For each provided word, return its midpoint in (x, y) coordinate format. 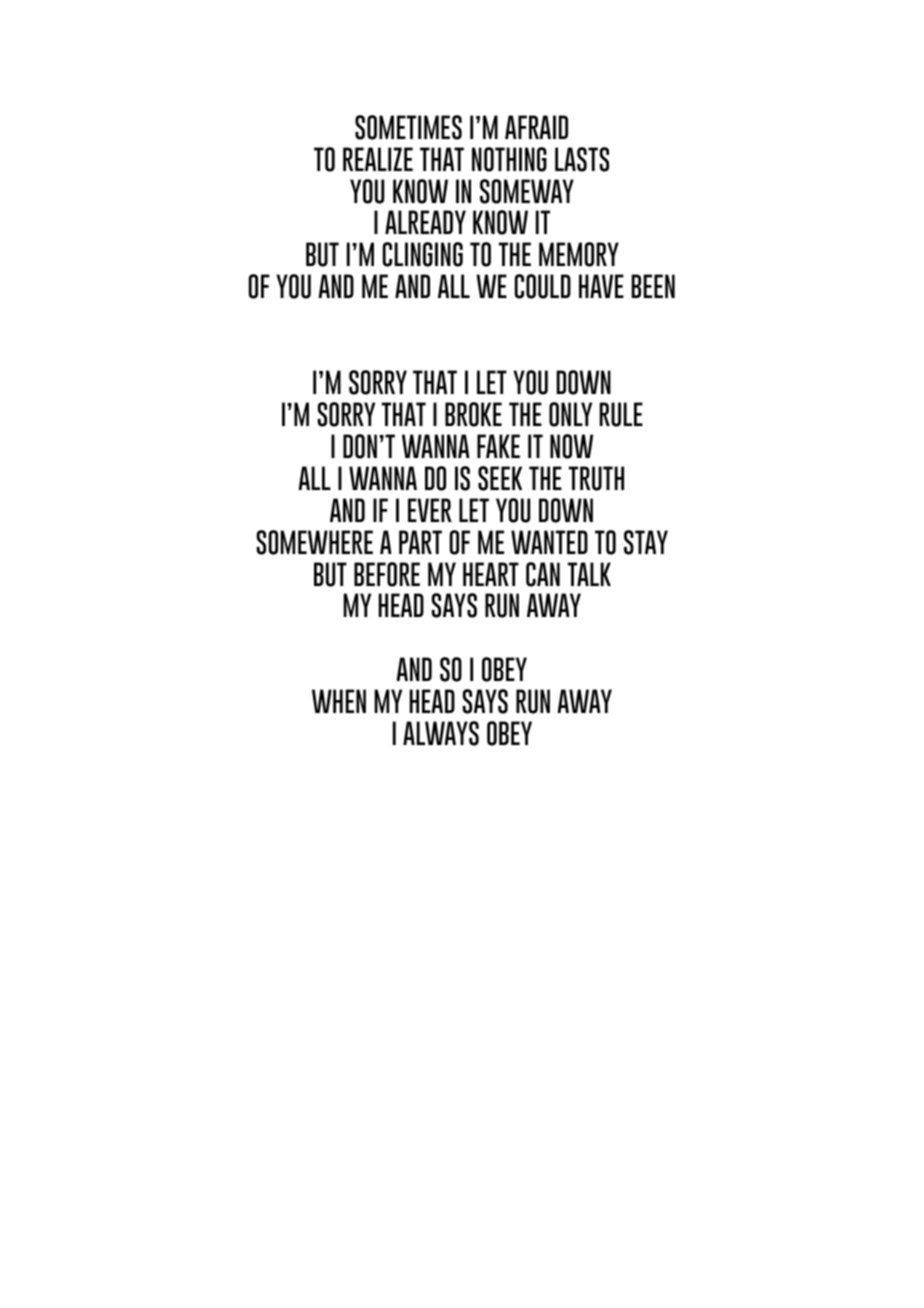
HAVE (601, 286)
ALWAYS (441, 733)
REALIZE (378, 159)
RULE (621, 414)
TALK (589, 574)
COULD (543, 286)
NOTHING (509, 159)
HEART (491, 574)
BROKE (473, 414)
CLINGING (423, 254)
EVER (430, 510)
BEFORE (387, 574)
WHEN (339, 701)
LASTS (582, 159)
